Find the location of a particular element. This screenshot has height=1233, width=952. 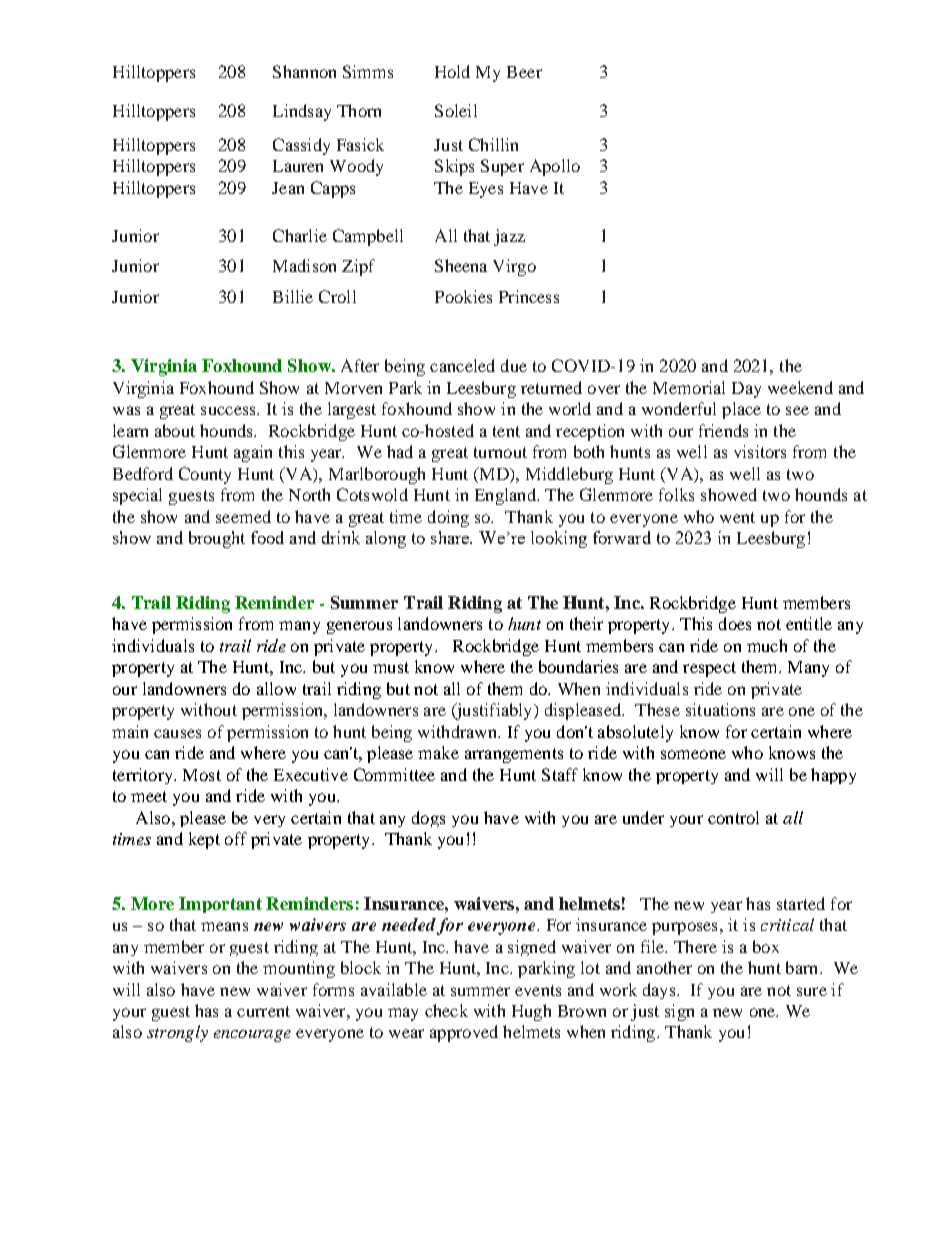

brought is located at coordinates (217, 539).
